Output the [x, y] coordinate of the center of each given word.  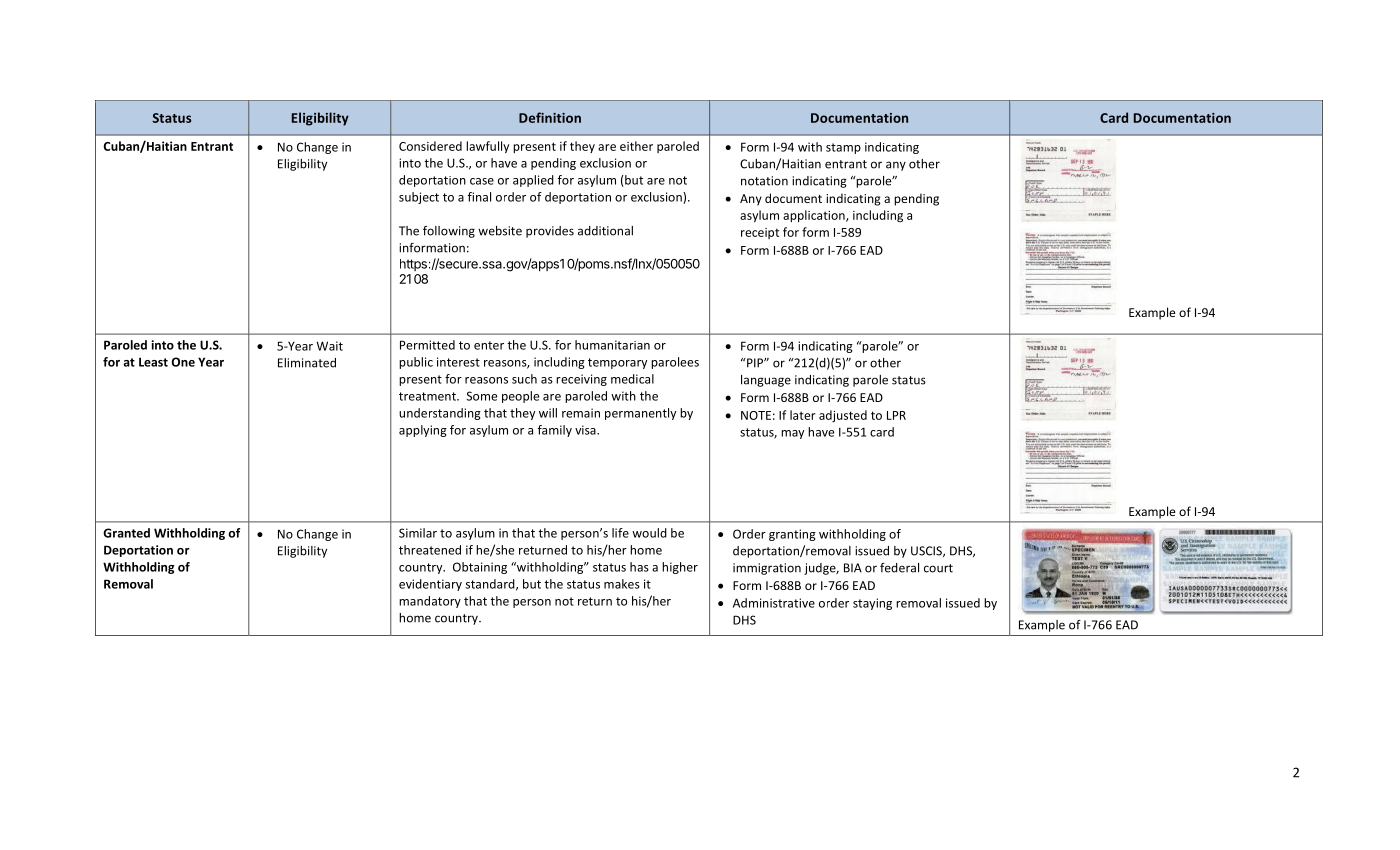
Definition [550, 117]
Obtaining [480, 568]
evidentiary [430, 585]
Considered [430, 146]
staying [872, 604]
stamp [843, 148]
